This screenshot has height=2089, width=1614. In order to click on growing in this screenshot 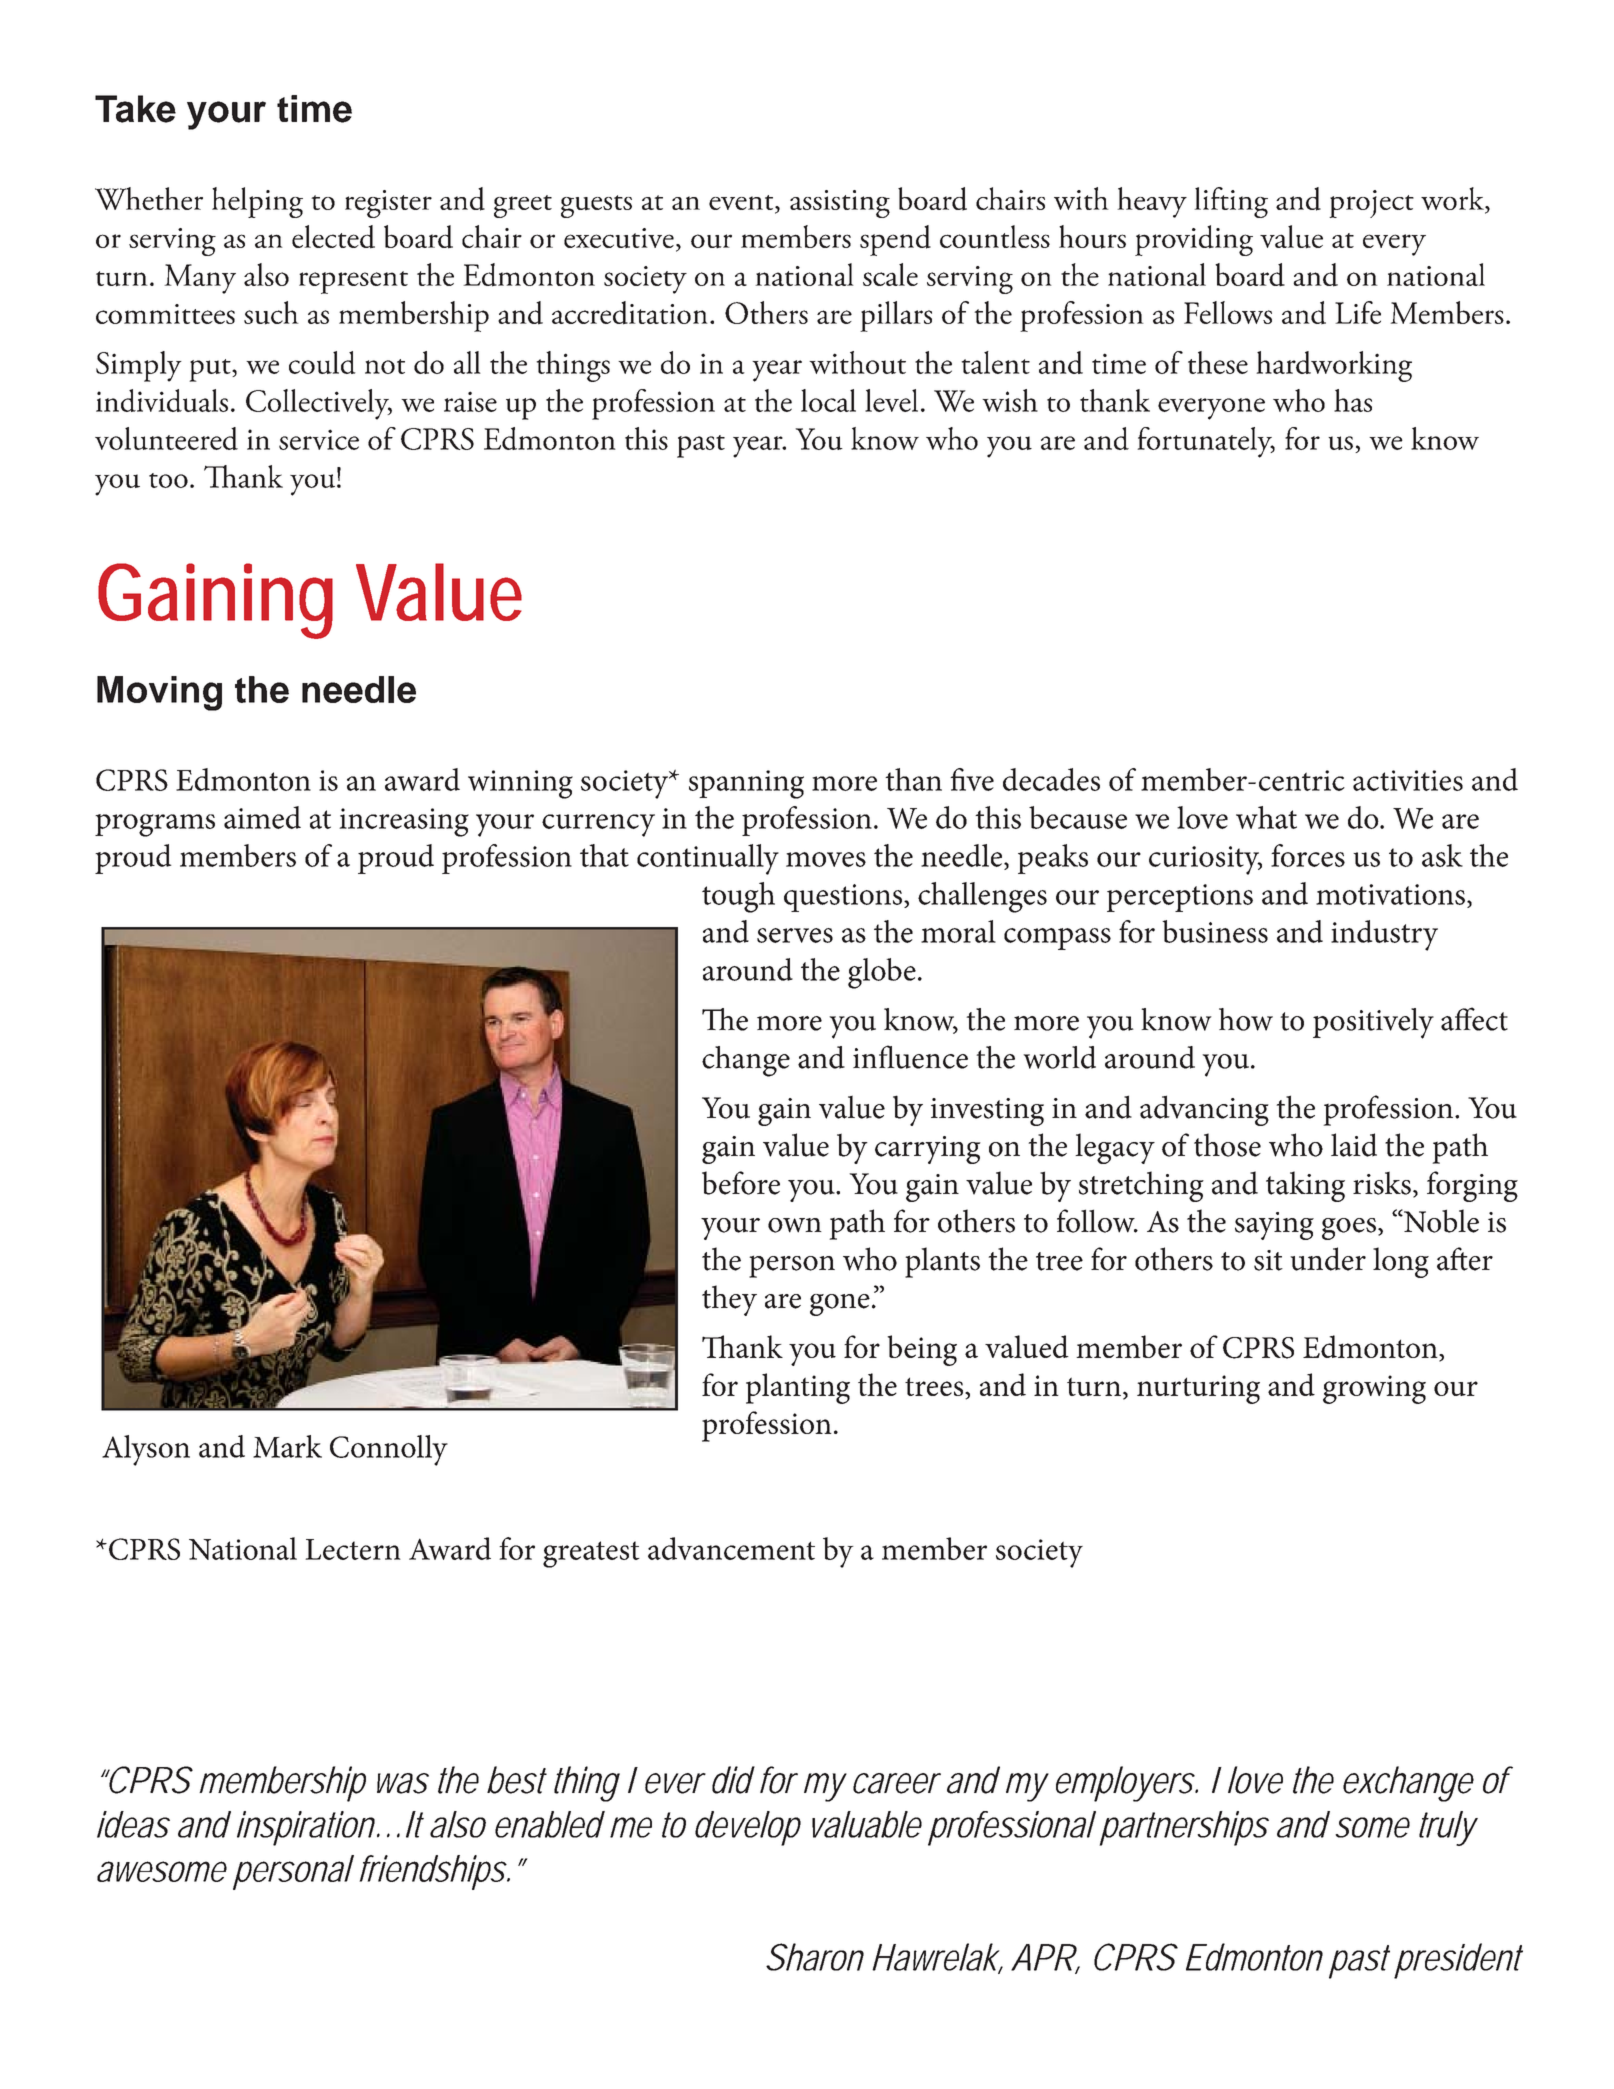, I will do `click(1374, 1389)`.
